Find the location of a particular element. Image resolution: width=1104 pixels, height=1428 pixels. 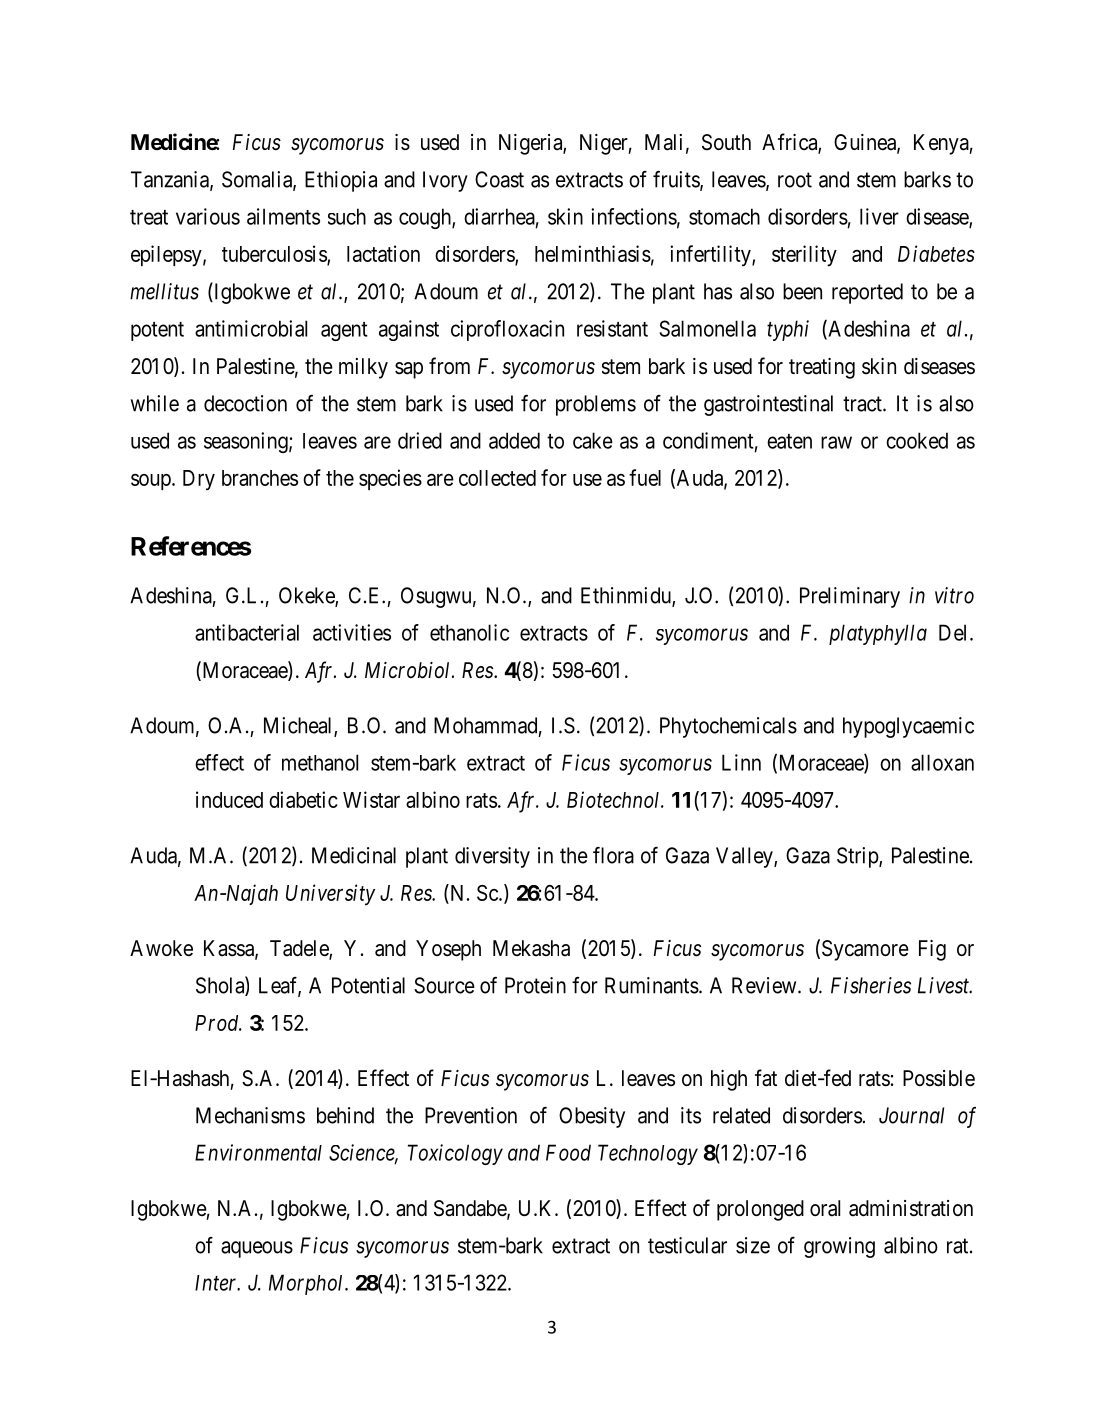

Leaf is located at coordinates (280, 986).
